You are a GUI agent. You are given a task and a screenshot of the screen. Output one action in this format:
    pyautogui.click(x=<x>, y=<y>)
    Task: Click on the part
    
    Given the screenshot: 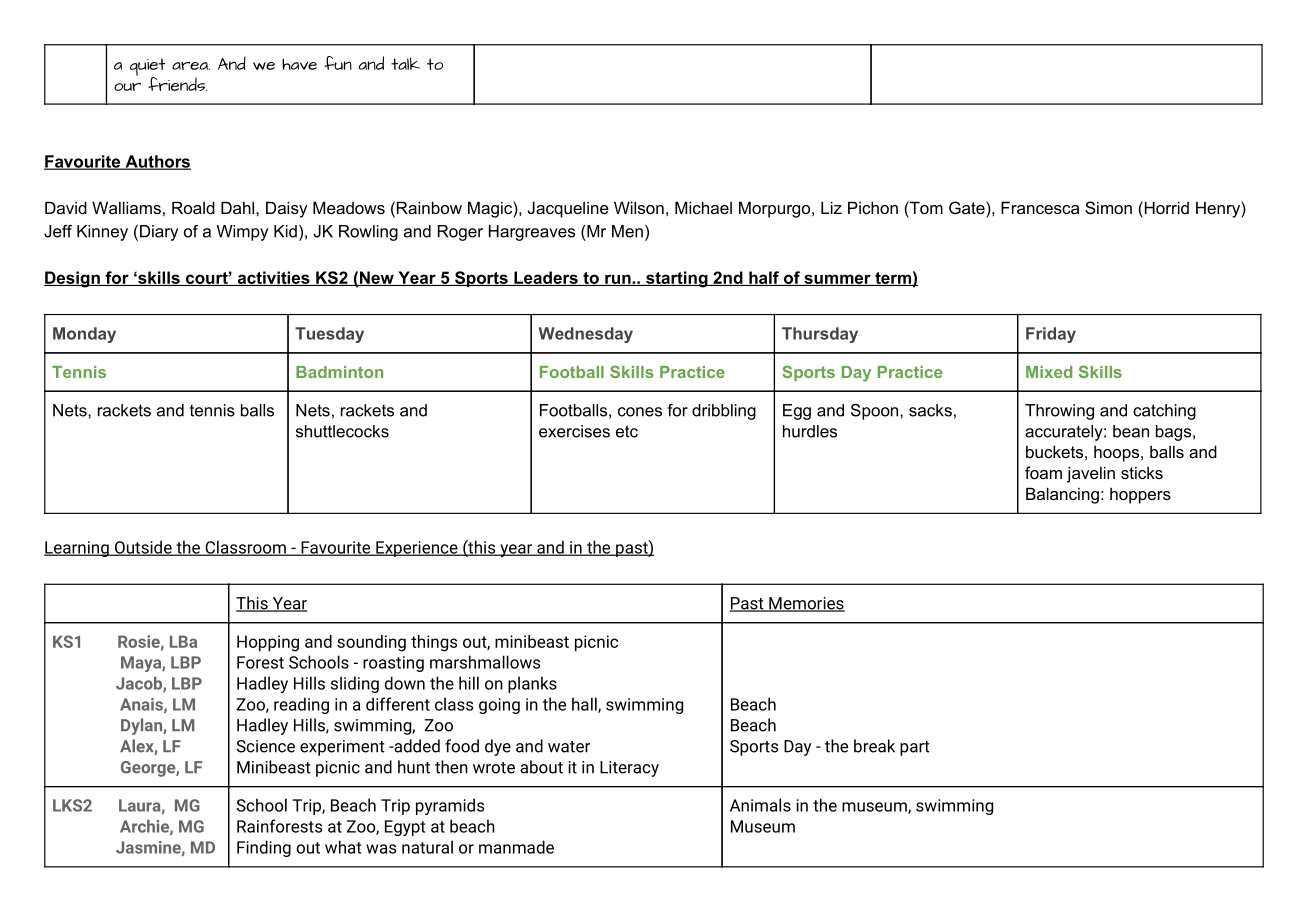 What is the action you would take?
    pyautogui.click(x=915, y=748)
